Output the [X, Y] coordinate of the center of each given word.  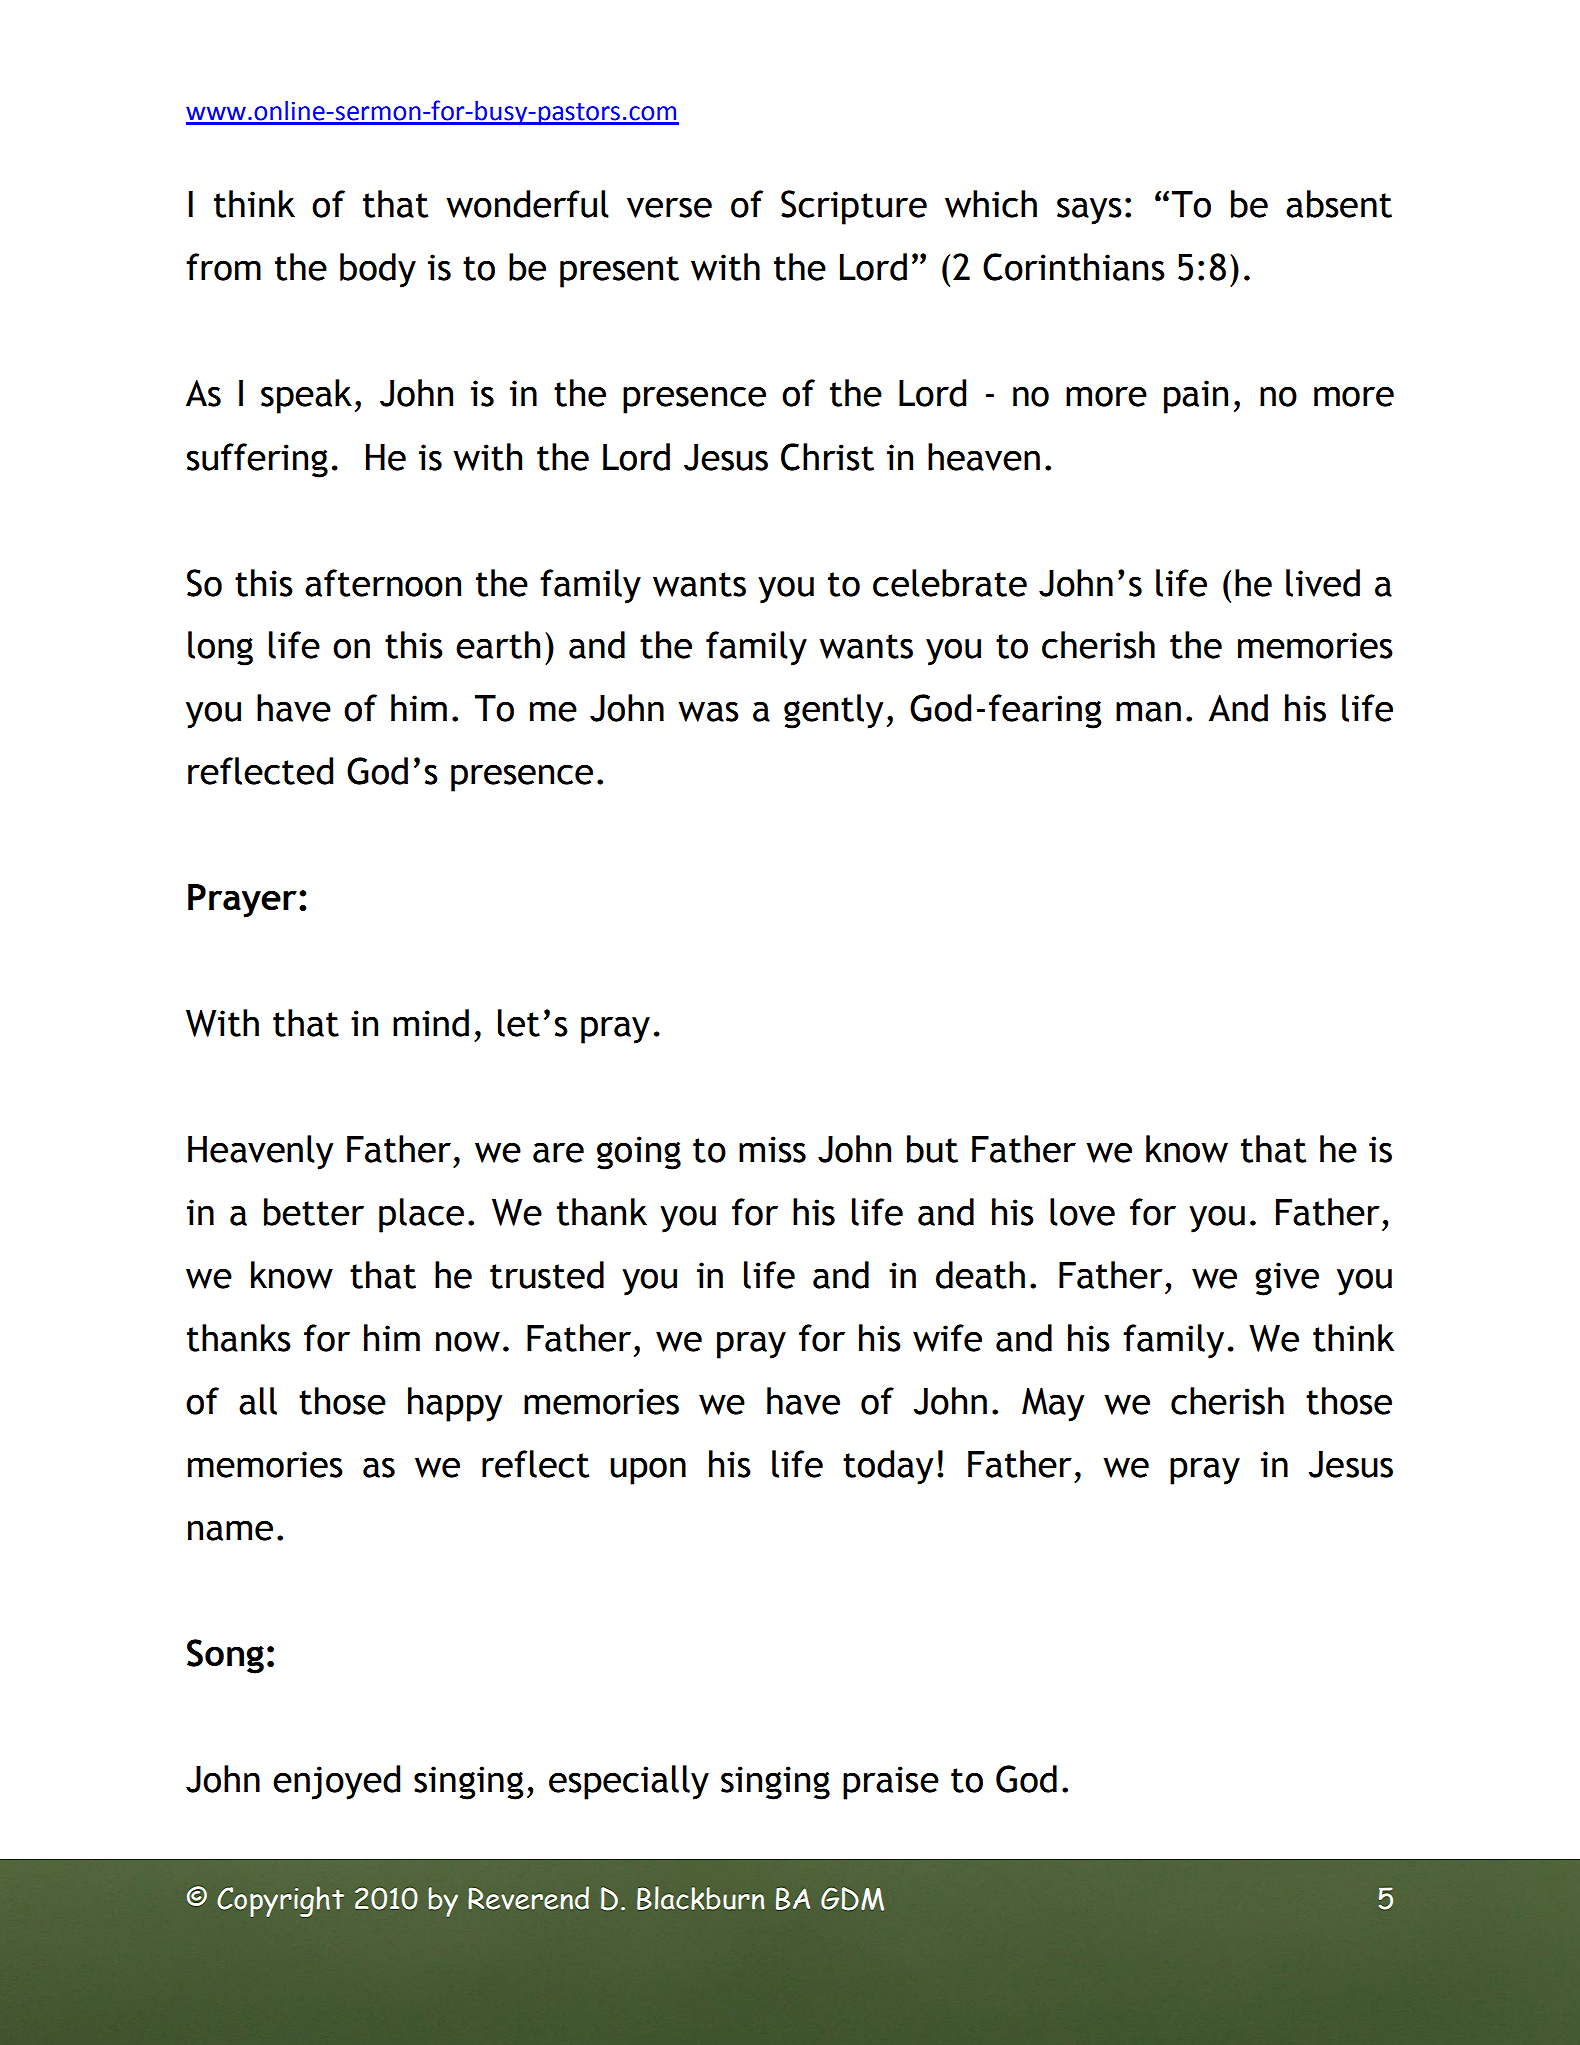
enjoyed [336, 1782]
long [220, 648]
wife [947, 1338]
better [314, 1212]
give [1287, 1279]
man [1148, 711]
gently [833, 711]
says [1089, 211]
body [378, 270]
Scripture [854, 207]
